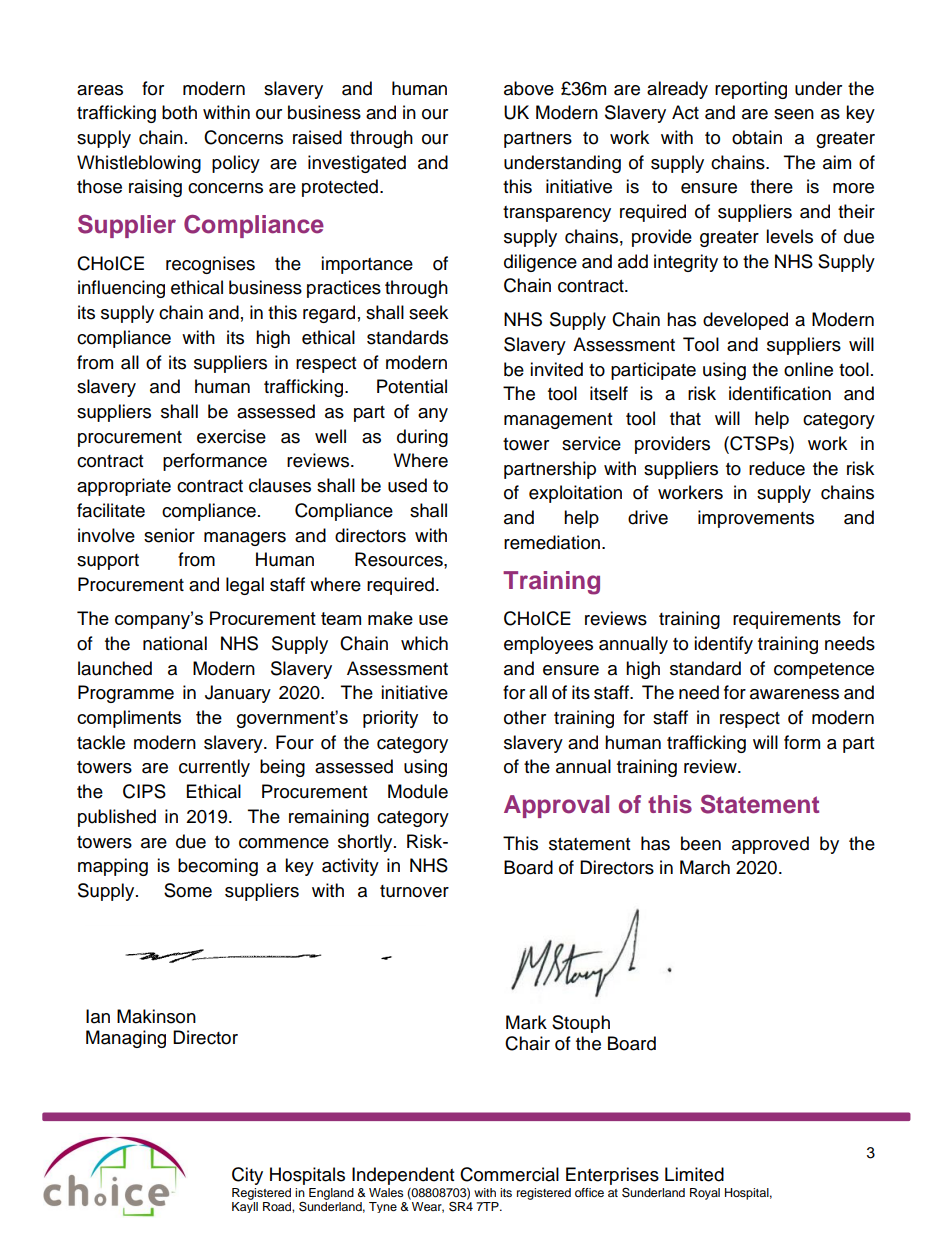  I want to click on City, so click(247, 1176).
